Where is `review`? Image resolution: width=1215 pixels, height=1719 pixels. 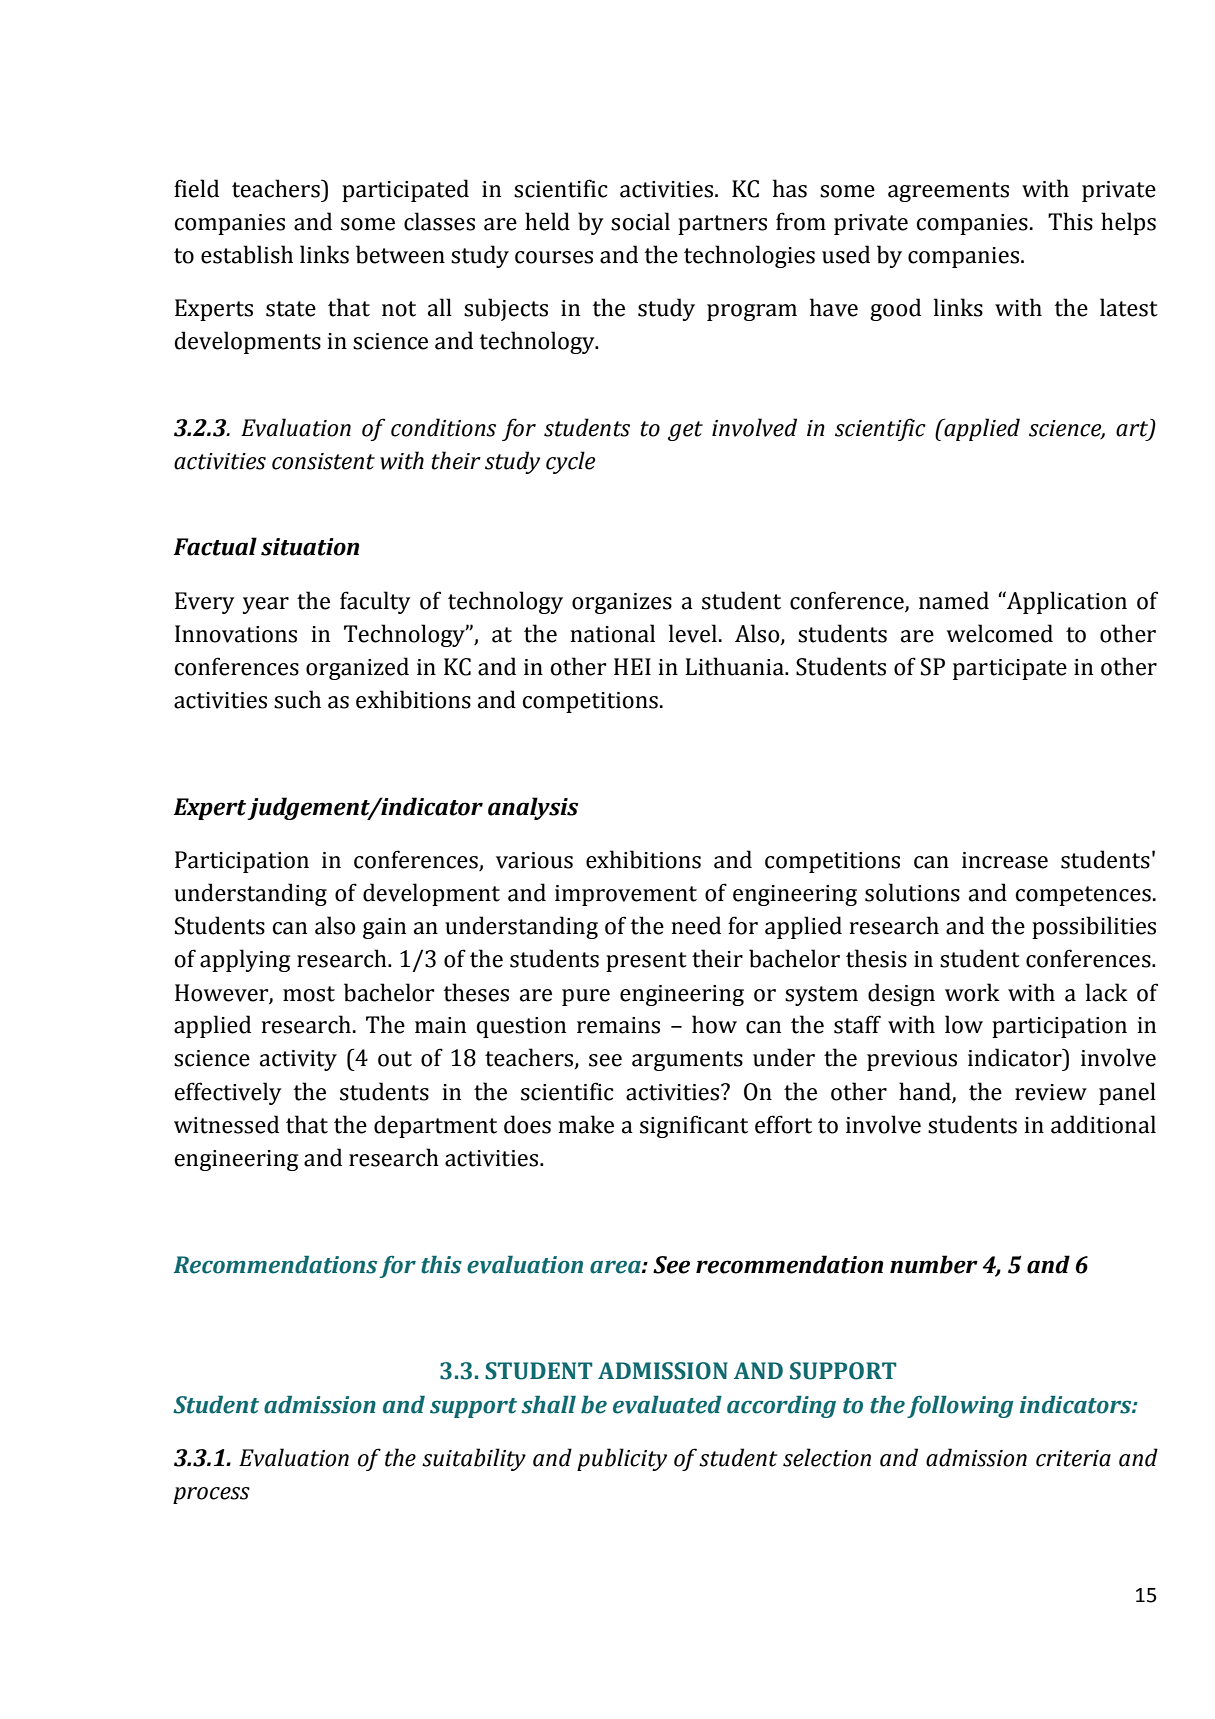
review is located at coordinates (1051, 1092).
